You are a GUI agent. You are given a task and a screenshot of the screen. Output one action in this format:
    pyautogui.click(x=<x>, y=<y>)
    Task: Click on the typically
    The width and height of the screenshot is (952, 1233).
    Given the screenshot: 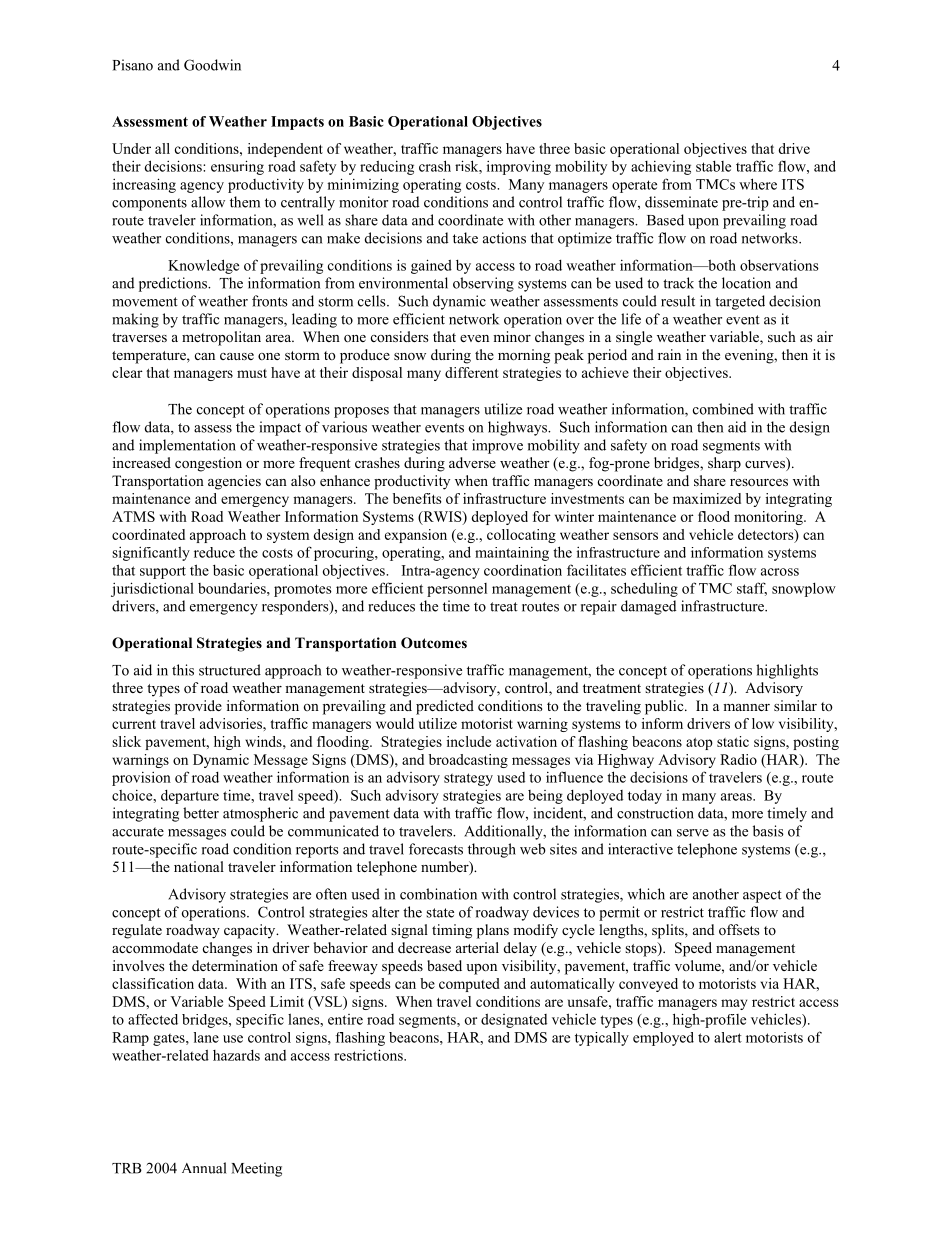 What is the action you would take?
    pyautogui.click(x=602, y=1039)
